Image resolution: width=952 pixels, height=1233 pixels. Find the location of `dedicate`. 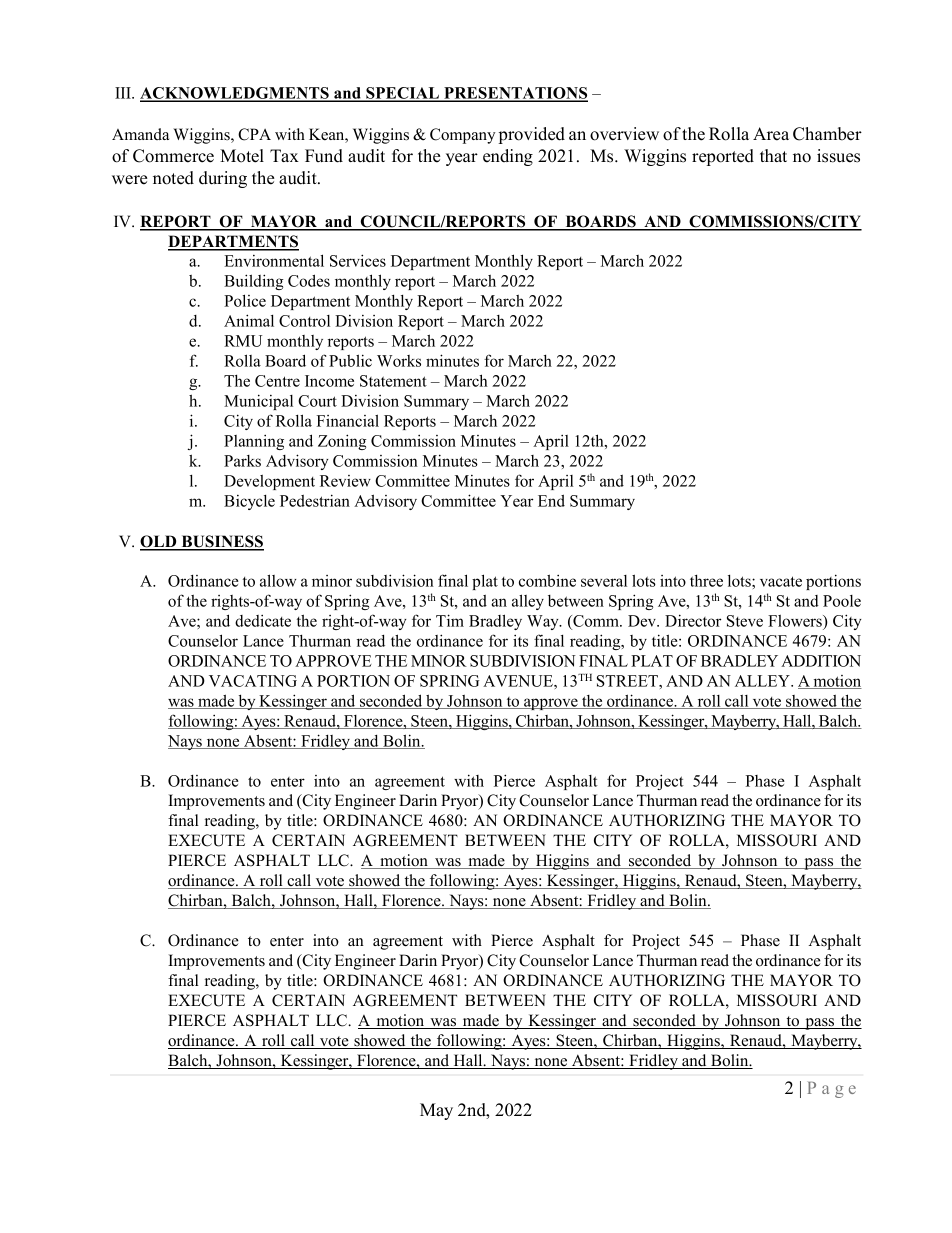

dedicate is located at coordinates (263, 621).
